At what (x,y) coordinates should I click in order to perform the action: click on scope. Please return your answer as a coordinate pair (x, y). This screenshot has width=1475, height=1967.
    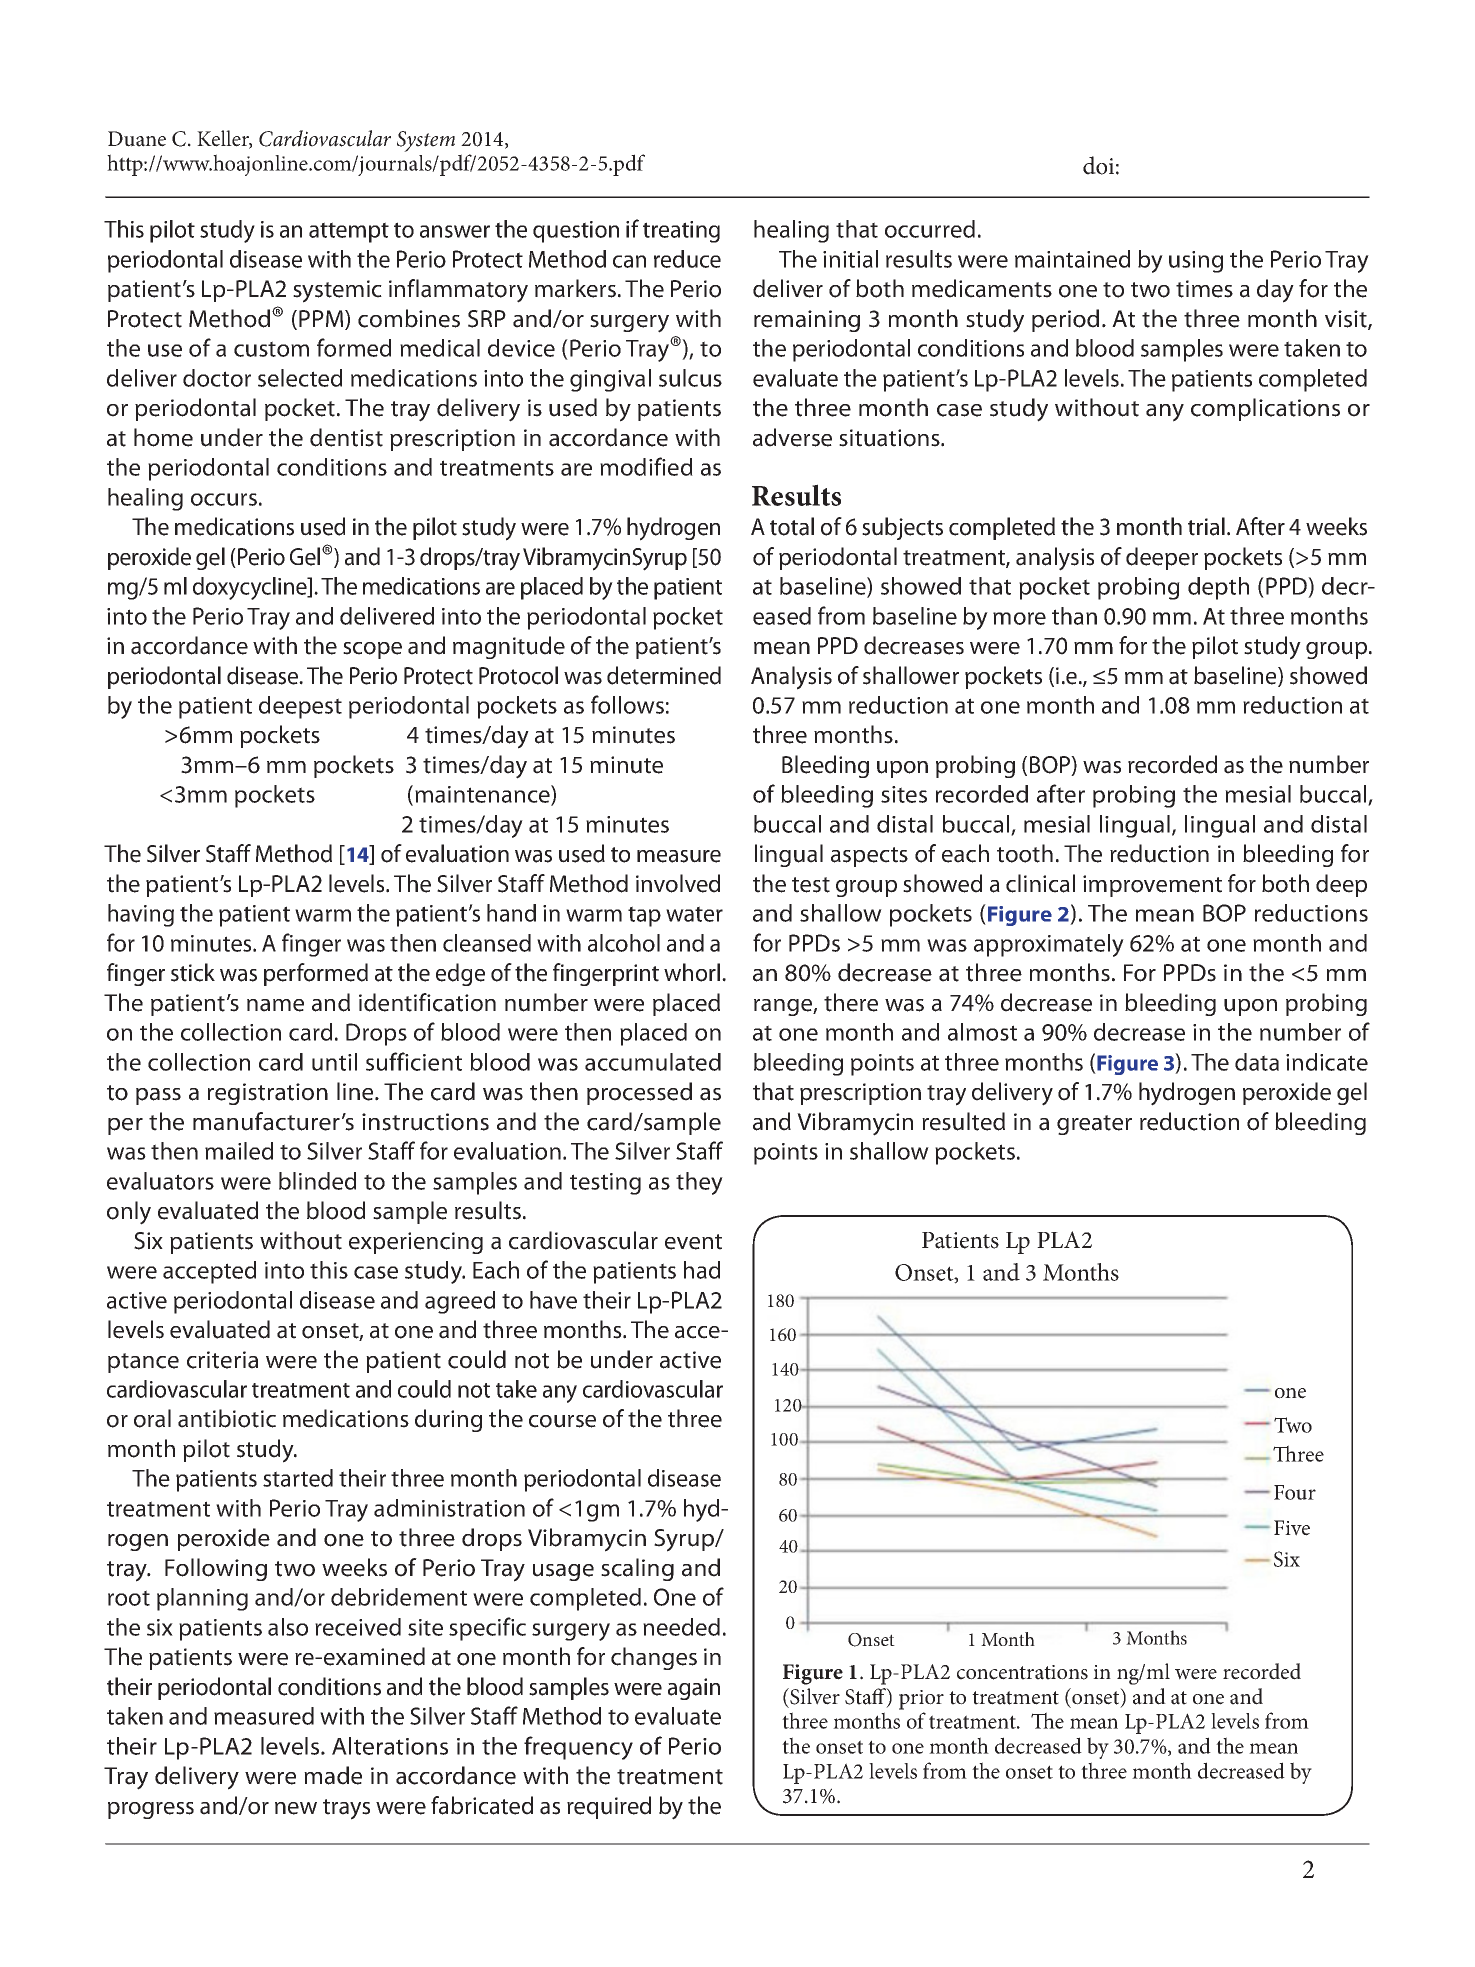
    Looking at the image, I should click on (372, 650).
